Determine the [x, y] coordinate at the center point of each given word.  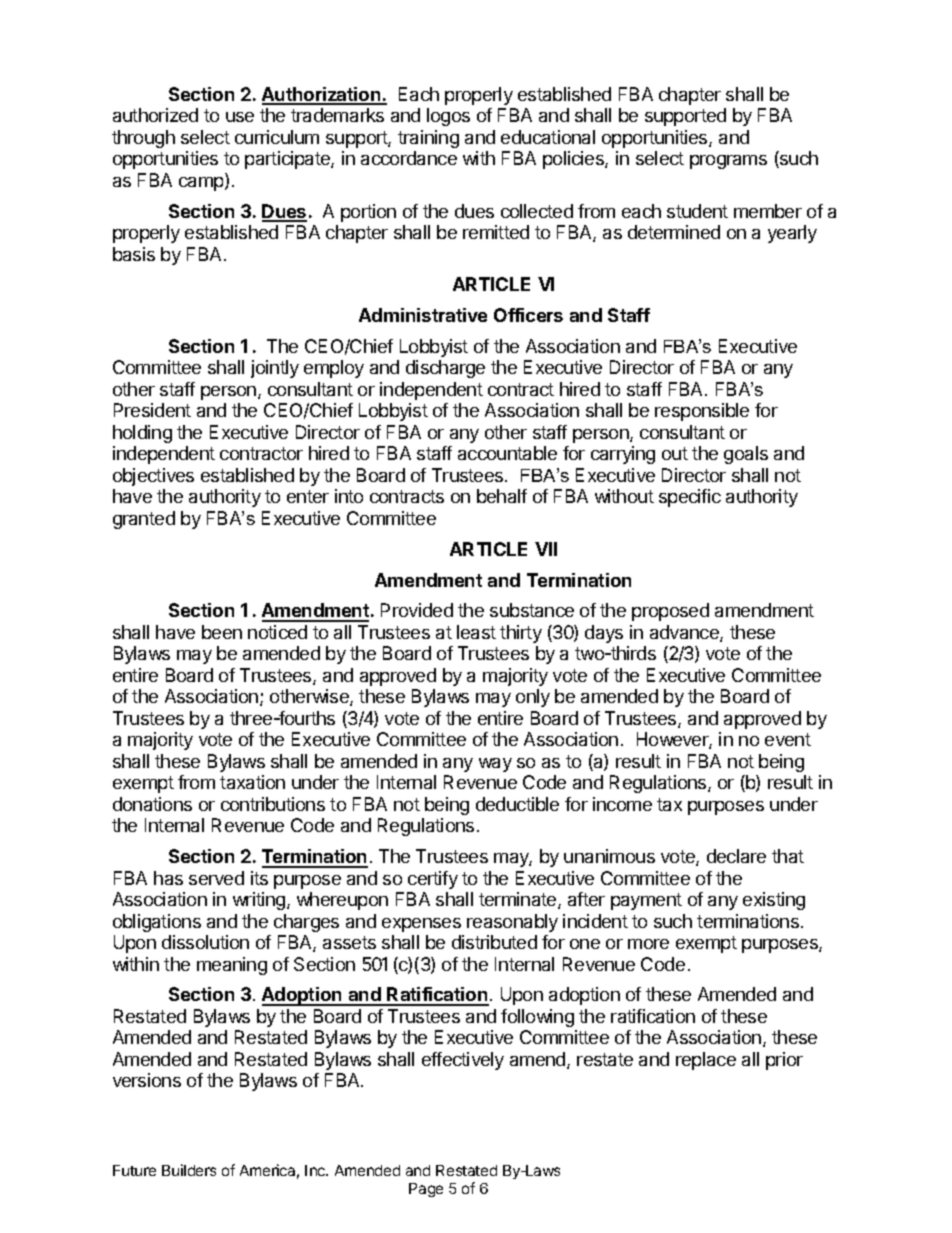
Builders [189, 1170]
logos [448, 117]
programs [728, 162]
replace [706, 1061]
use [240, 117]
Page [426, 1190]
